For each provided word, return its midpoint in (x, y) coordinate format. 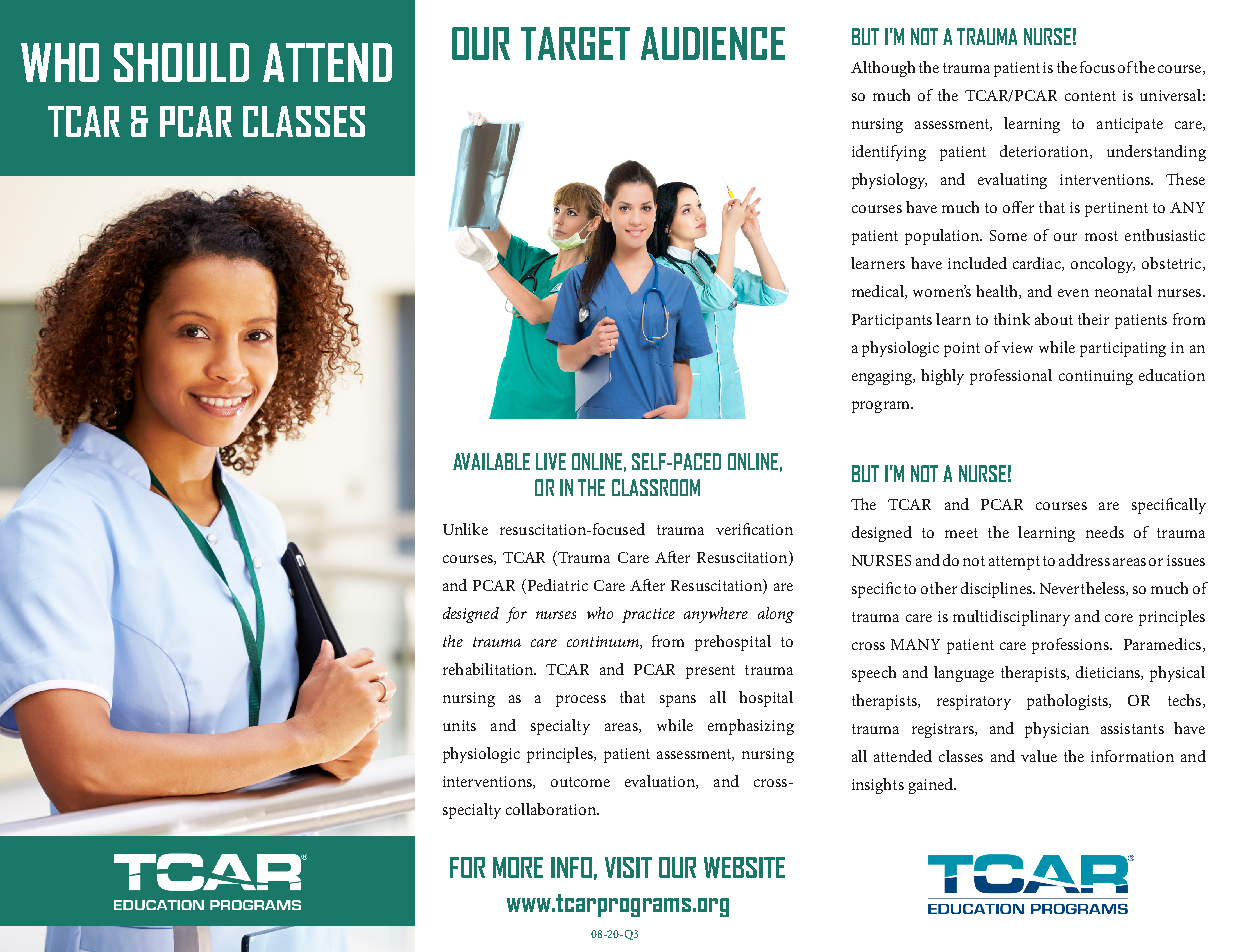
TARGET (575, 43)
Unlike (465, 529)
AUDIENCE (713, 43)
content (1090, 96)
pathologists (1069, 702)
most (1101, 236)
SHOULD (181, 62)
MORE (518, 867)
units (459, 725)
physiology (889, 181)
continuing (1096, 377)
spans (678, 701)
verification (754, 529)
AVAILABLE (491, 461)
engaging (883, 377)
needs (1105, 532)
